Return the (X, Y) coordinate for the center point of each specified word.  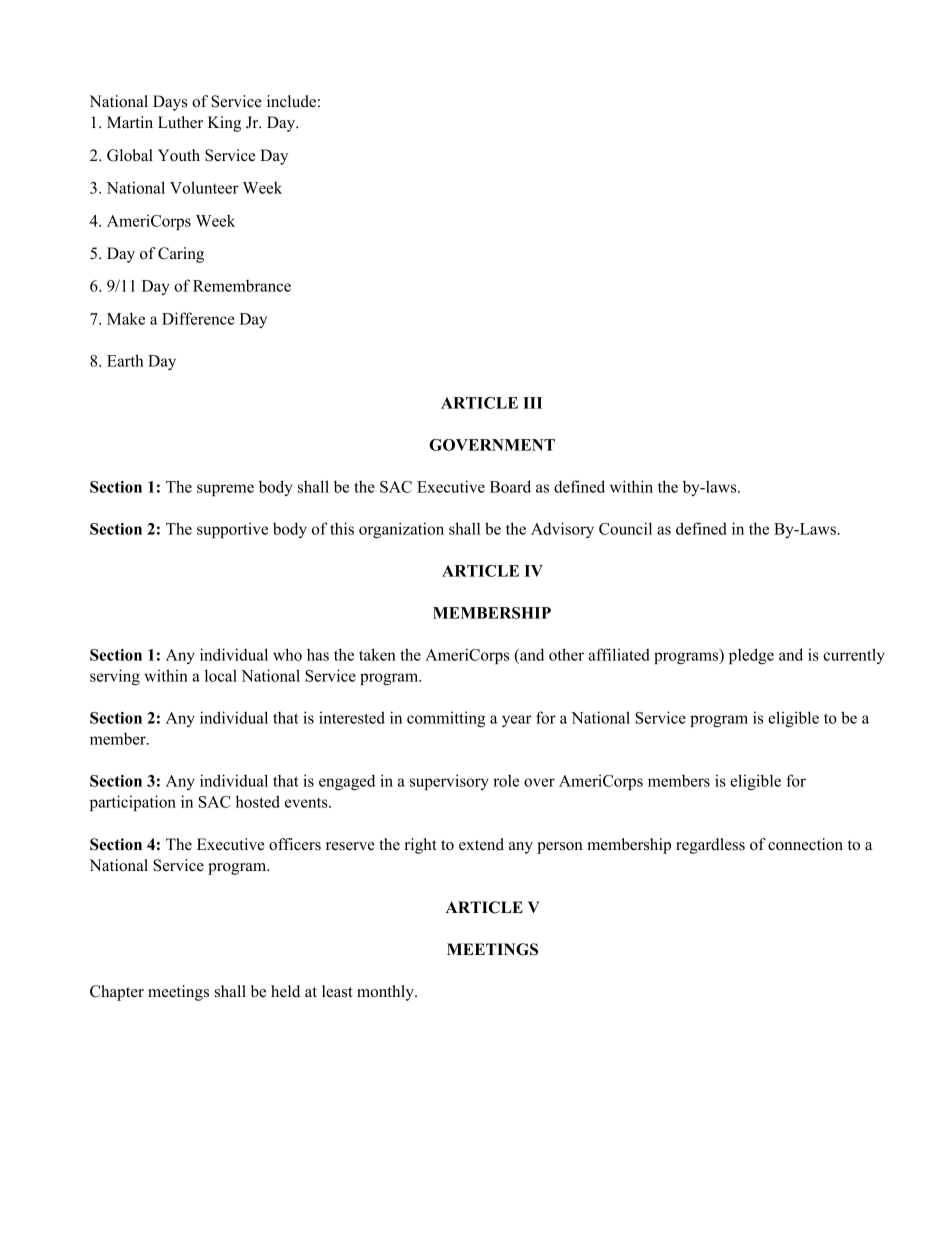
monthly (386, 993)
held (285, 991)
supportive (232, 530)
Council (625, 528)
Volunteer (204, 187)
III (532, 403)
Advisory (562, 530)
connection (805, 844)
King (224, 124)
